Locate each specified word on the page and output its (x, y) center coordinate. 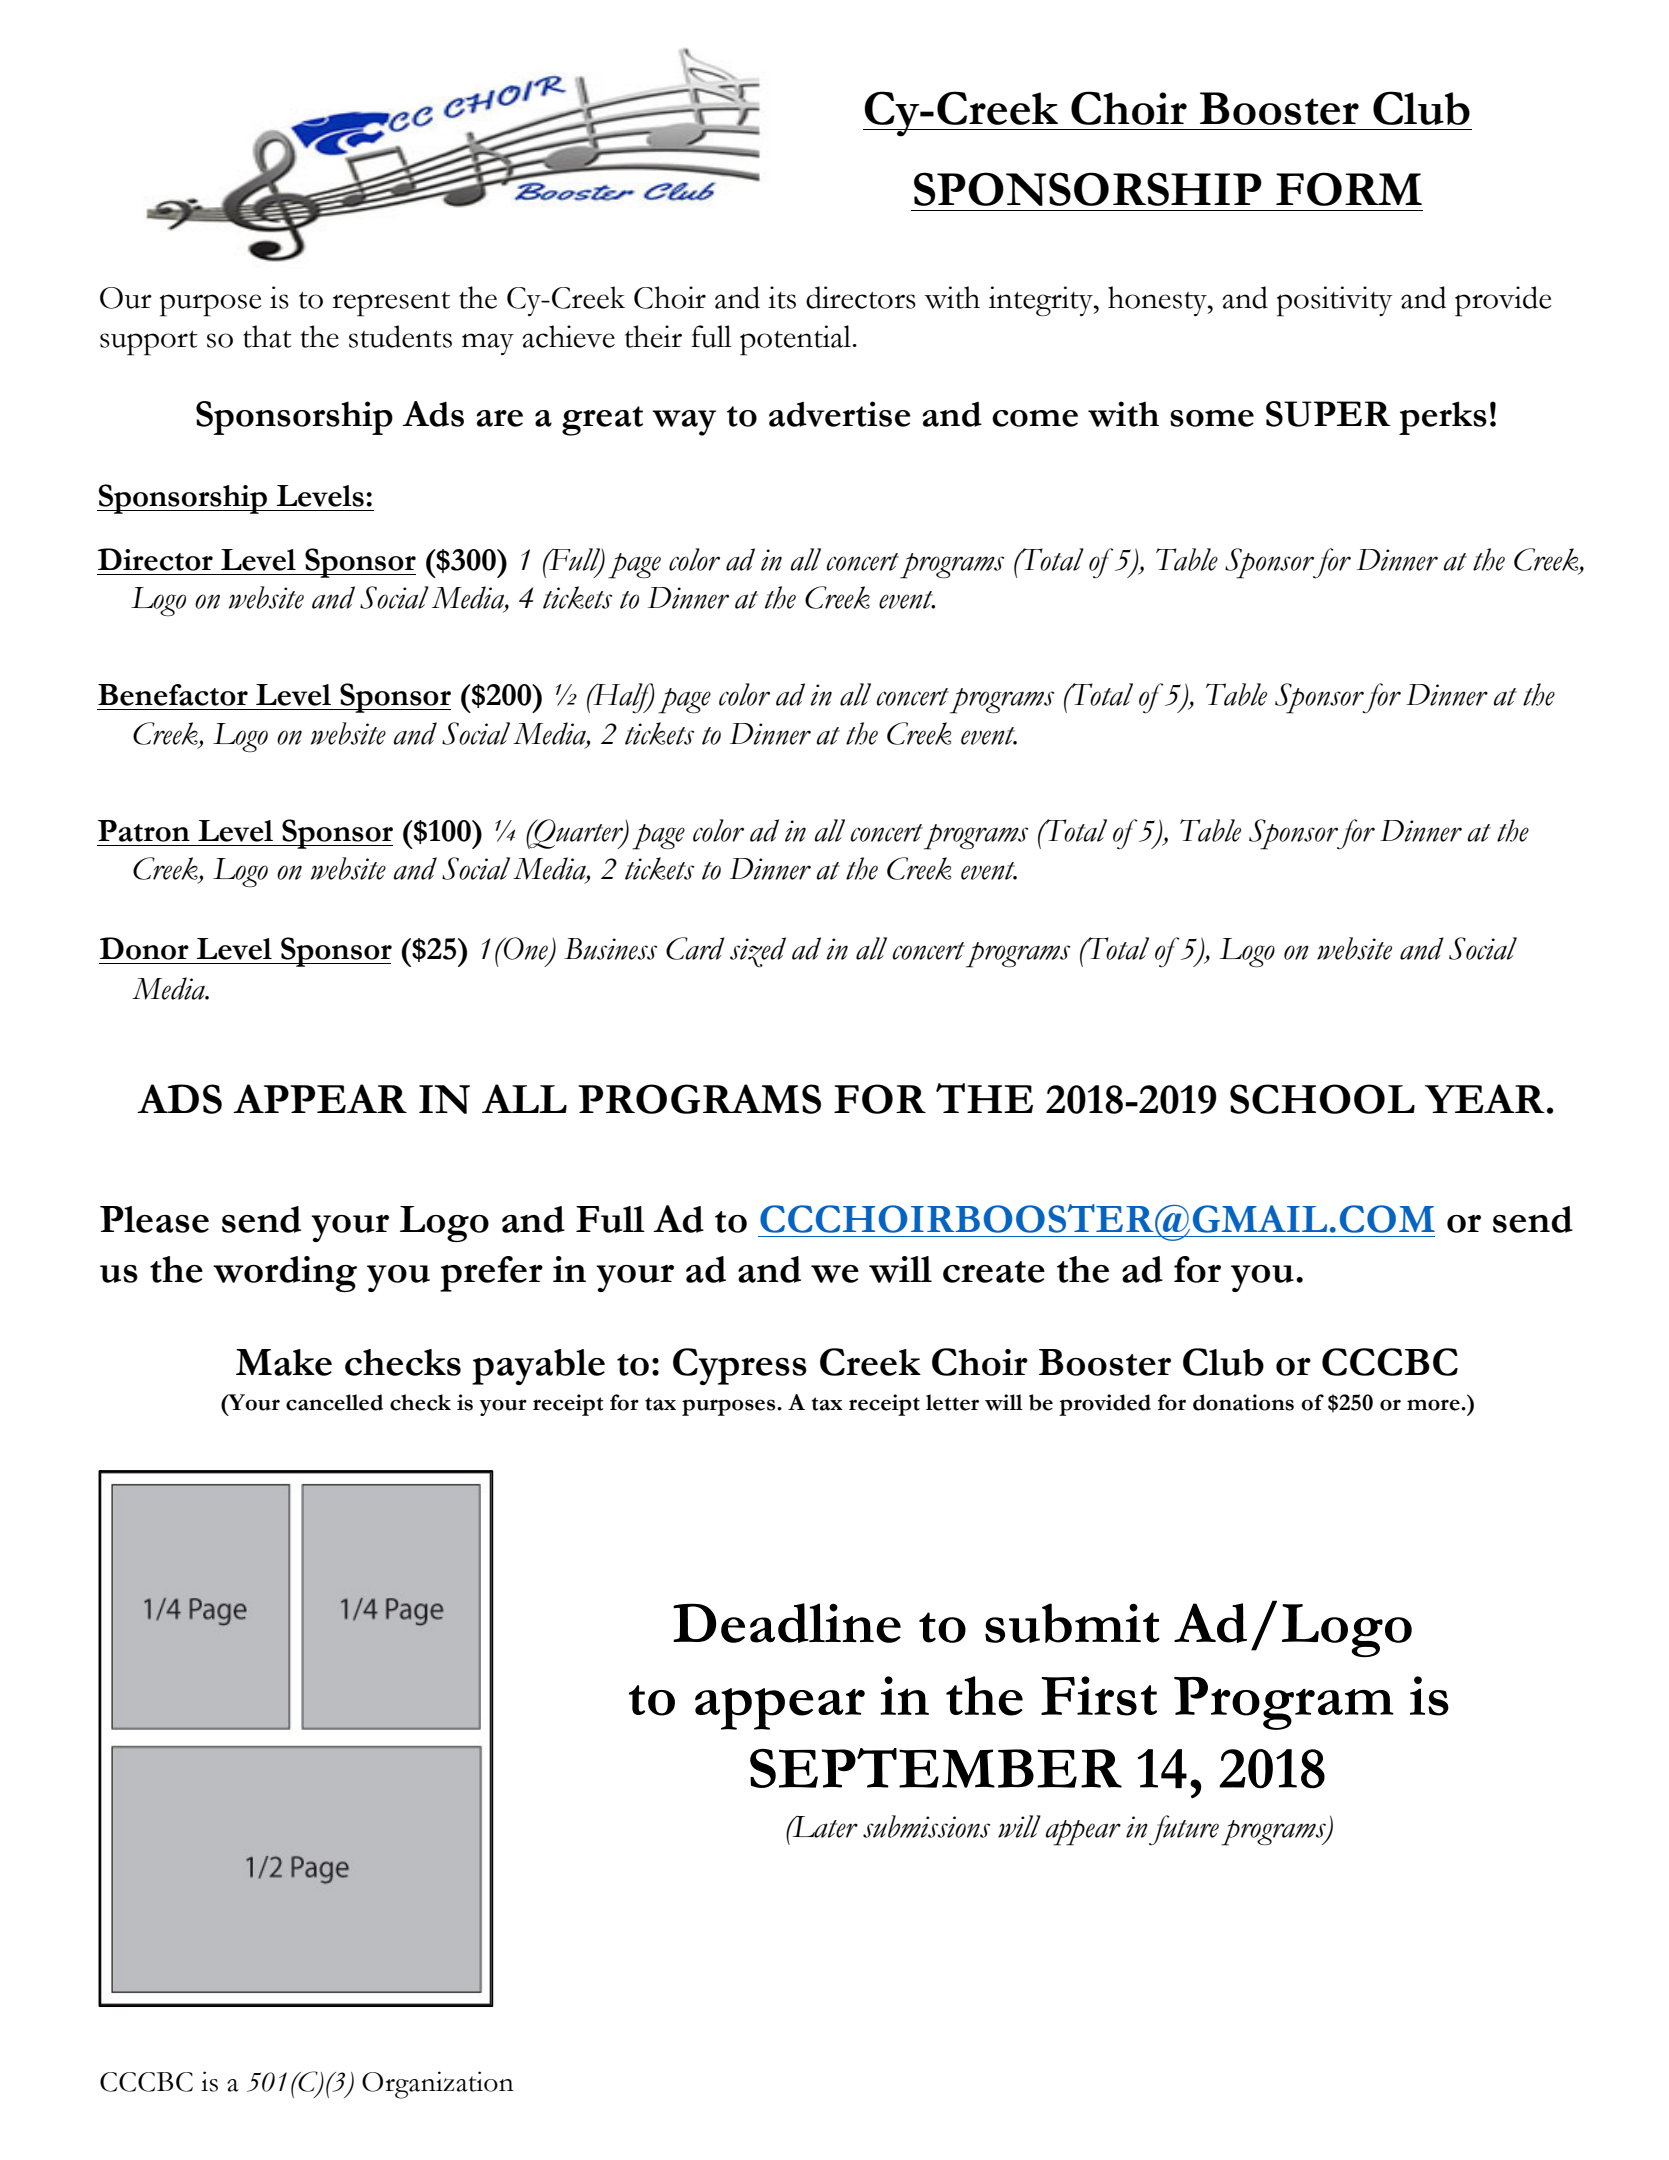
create (994, 1272)
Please (154, 1219)
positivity (1335, 301)
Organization (438, 2085)
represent (391, 304)
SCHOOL (1322, 1099)
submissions (926, 1826)
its (782, 297)
